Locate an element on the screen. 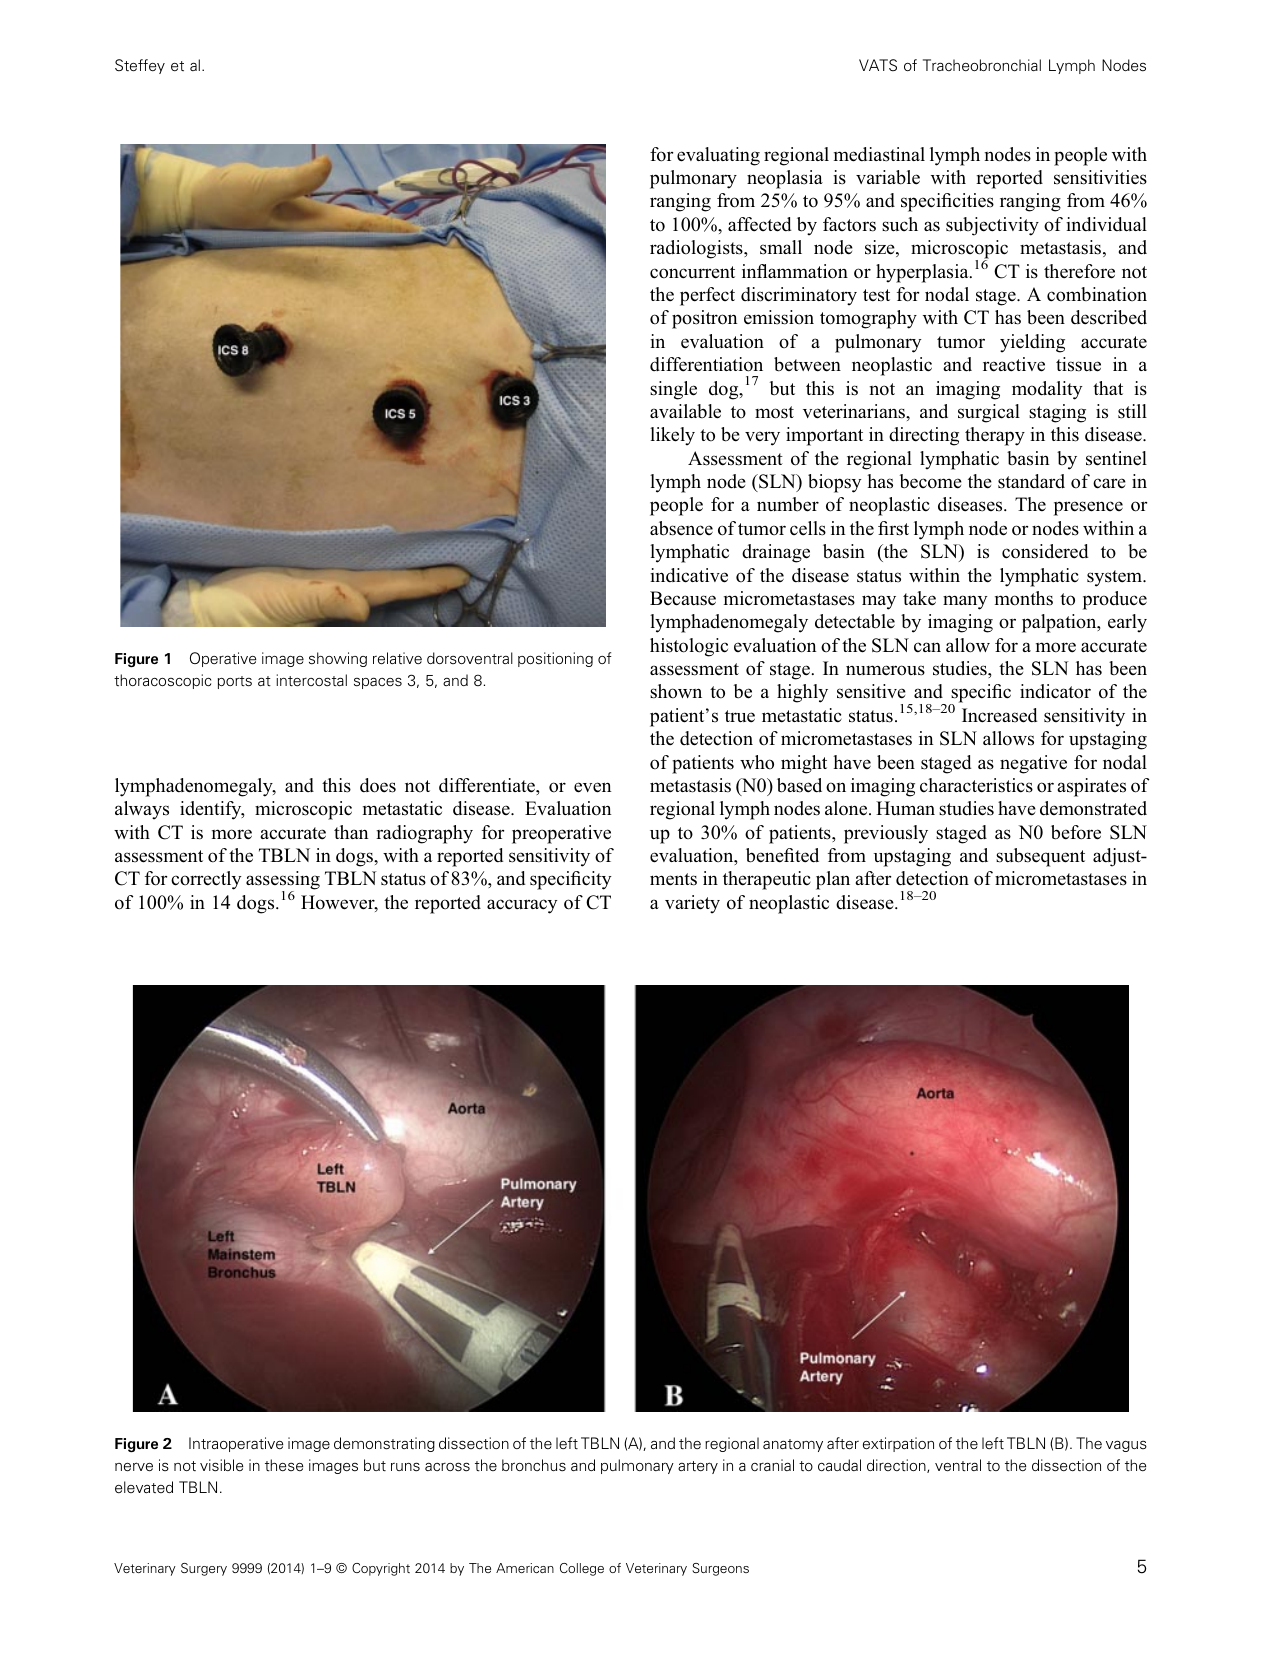 This screenshot has height=1663, width=1265. sensitivities is located at coordinates (1100, 177).
